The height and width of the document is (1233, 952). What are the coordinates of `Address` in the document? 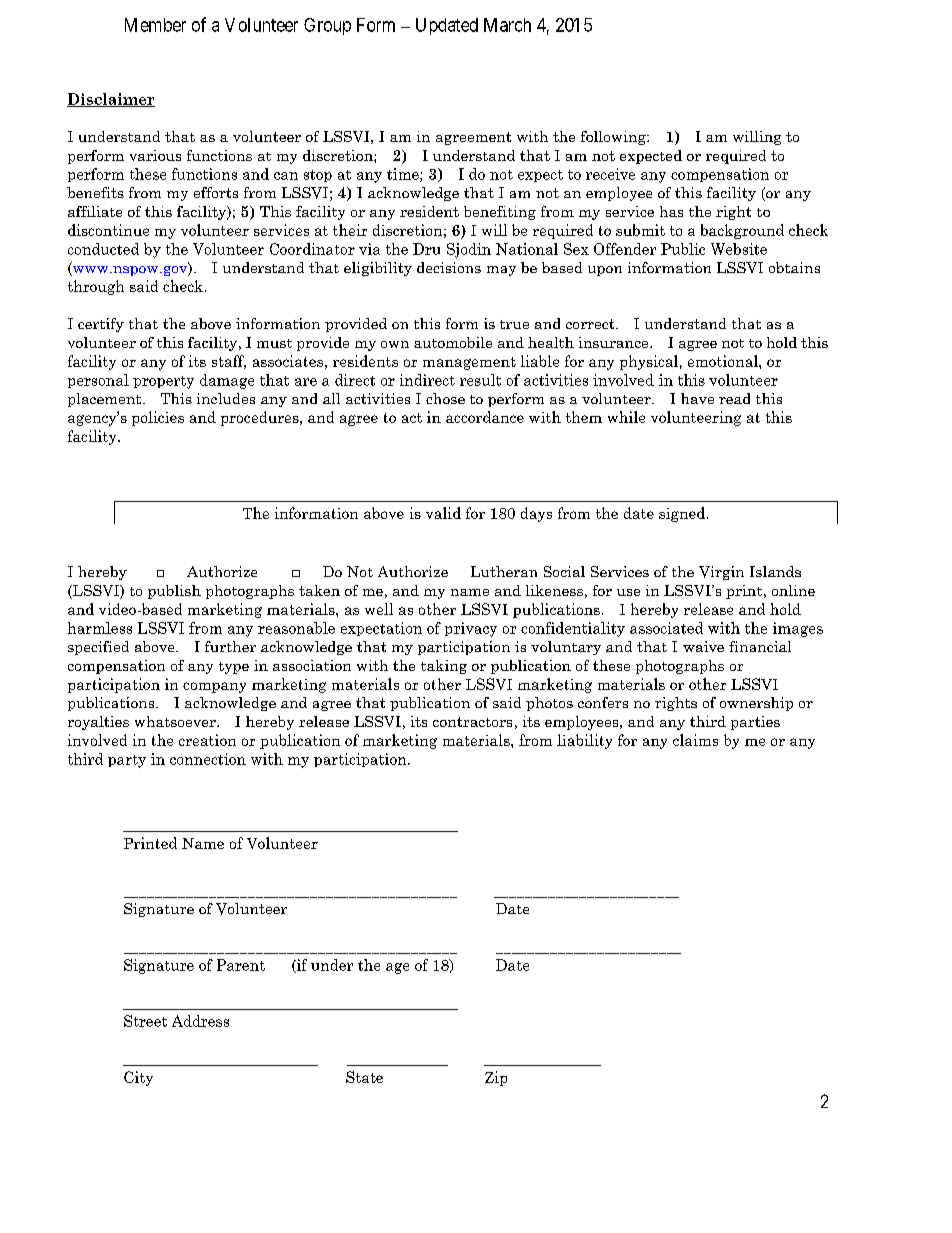 It's located at (200, 1021).
